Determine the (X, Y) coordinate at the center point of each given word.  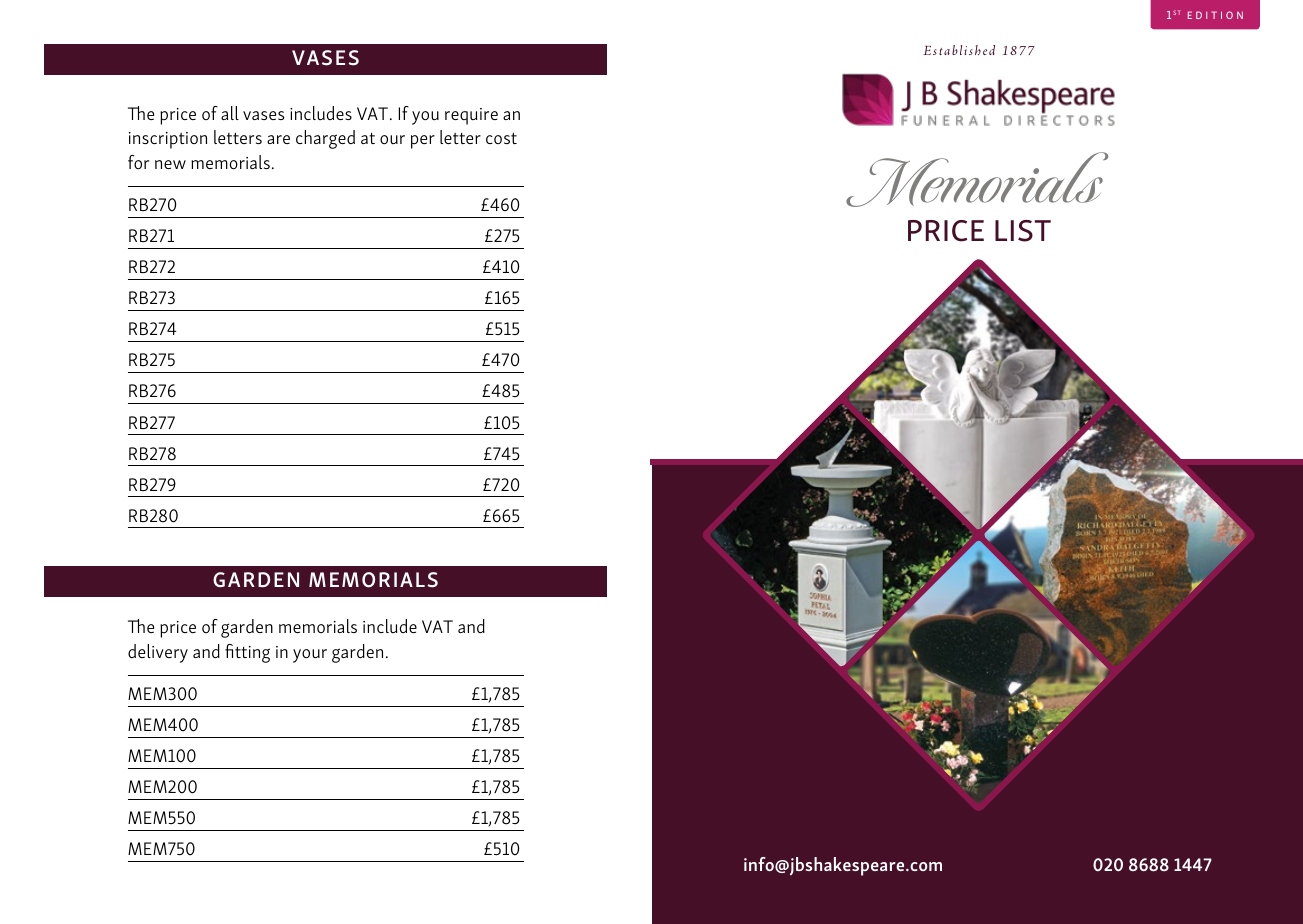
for (138, 162)
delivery (158, 653)
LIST (1023, 231)
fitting (247, 653)
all (230, 113)
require (471, 116)
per (423, 142)
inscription (168, 140)
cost (501, 138)
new (170, 164)
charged (325, 139)
